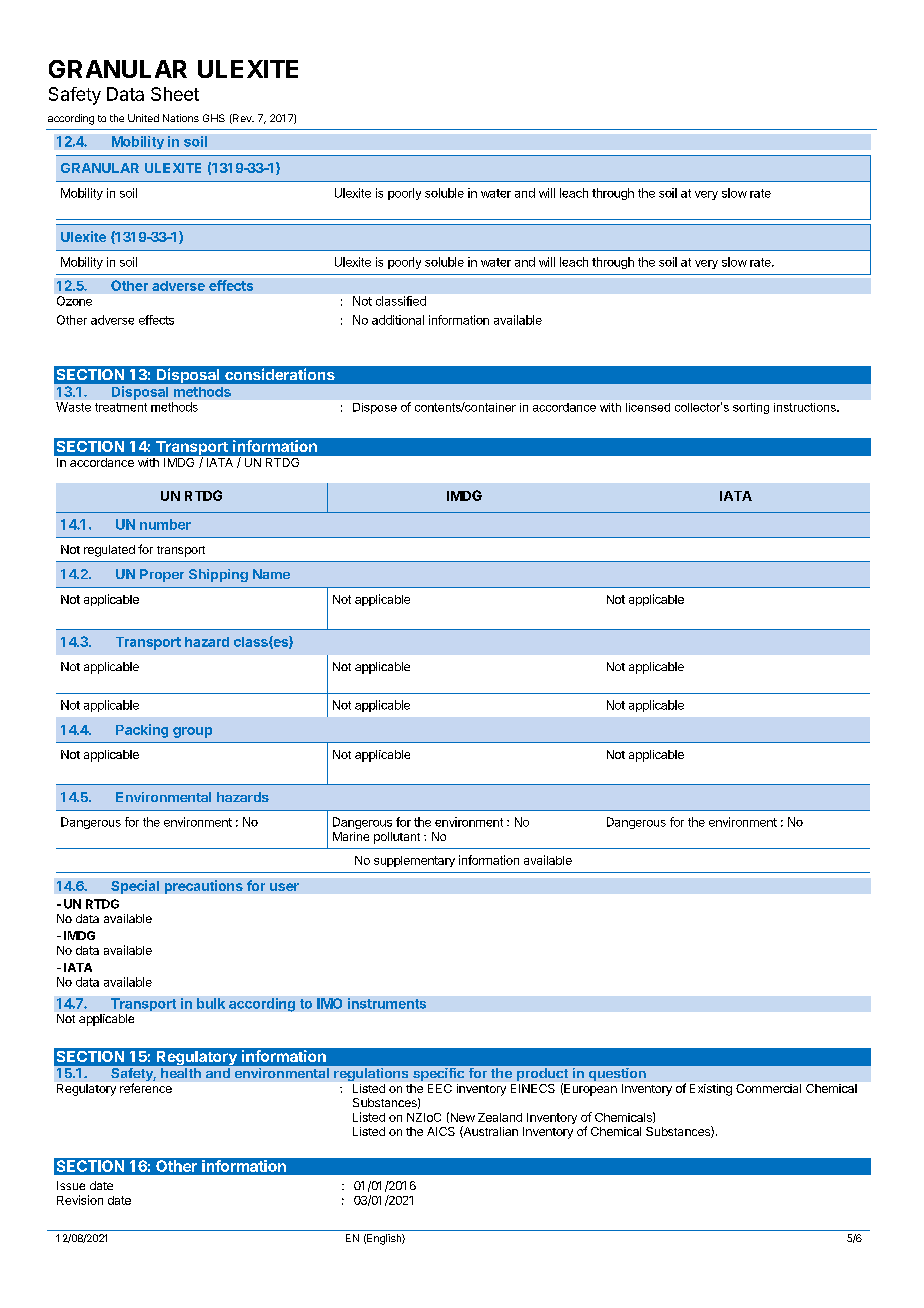 Image resolution: width=924 pixels, height=1308 pixels. What do you see at coordinates (143, 118) in the screenshot?
I see `United` at bounding box center [143, 118].
